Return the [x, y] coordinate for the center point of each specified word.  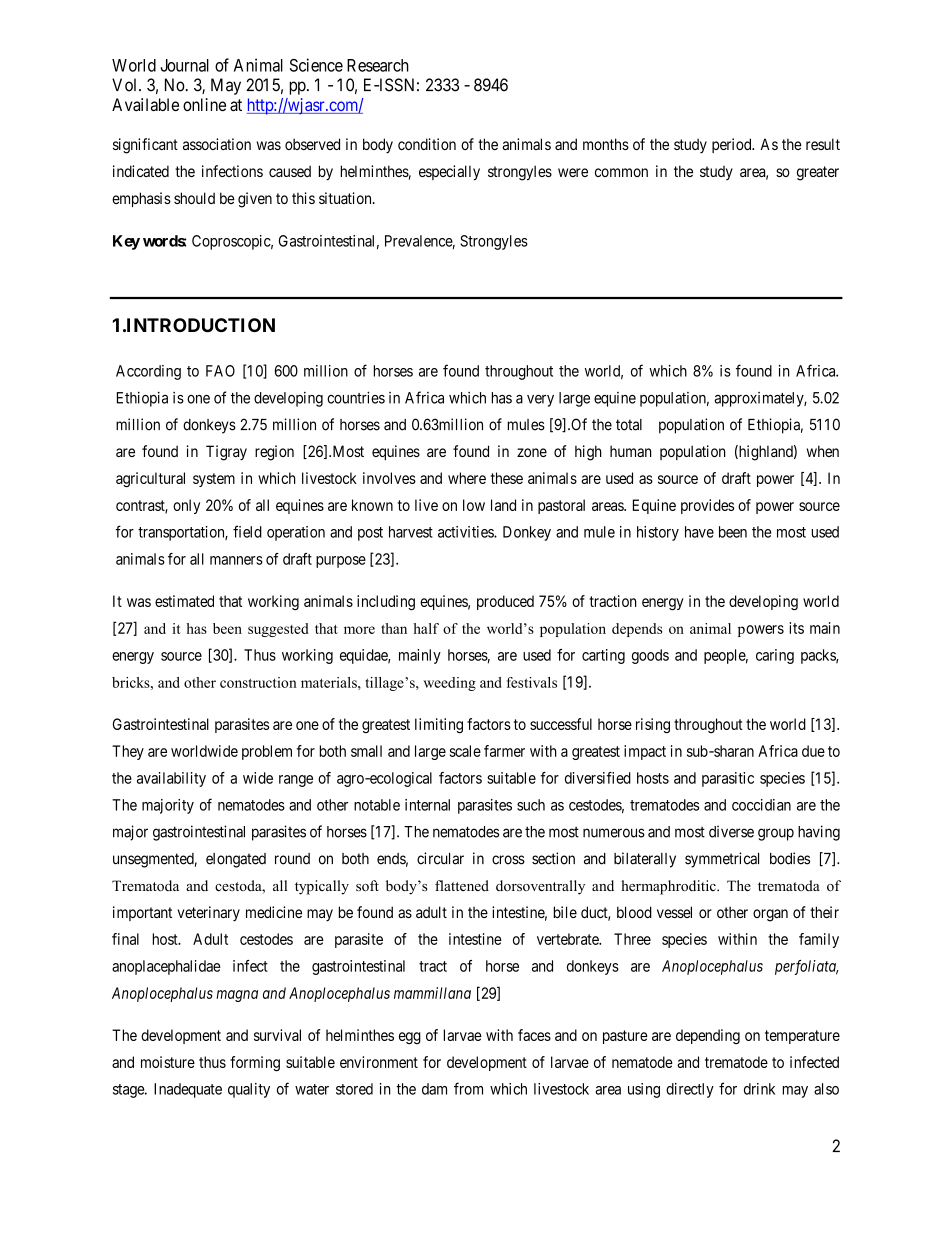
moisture [168, 1062]
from [468, 1088]
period [733, 145]
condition [427, 144]
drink [759, 1089]
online [204, 104]
